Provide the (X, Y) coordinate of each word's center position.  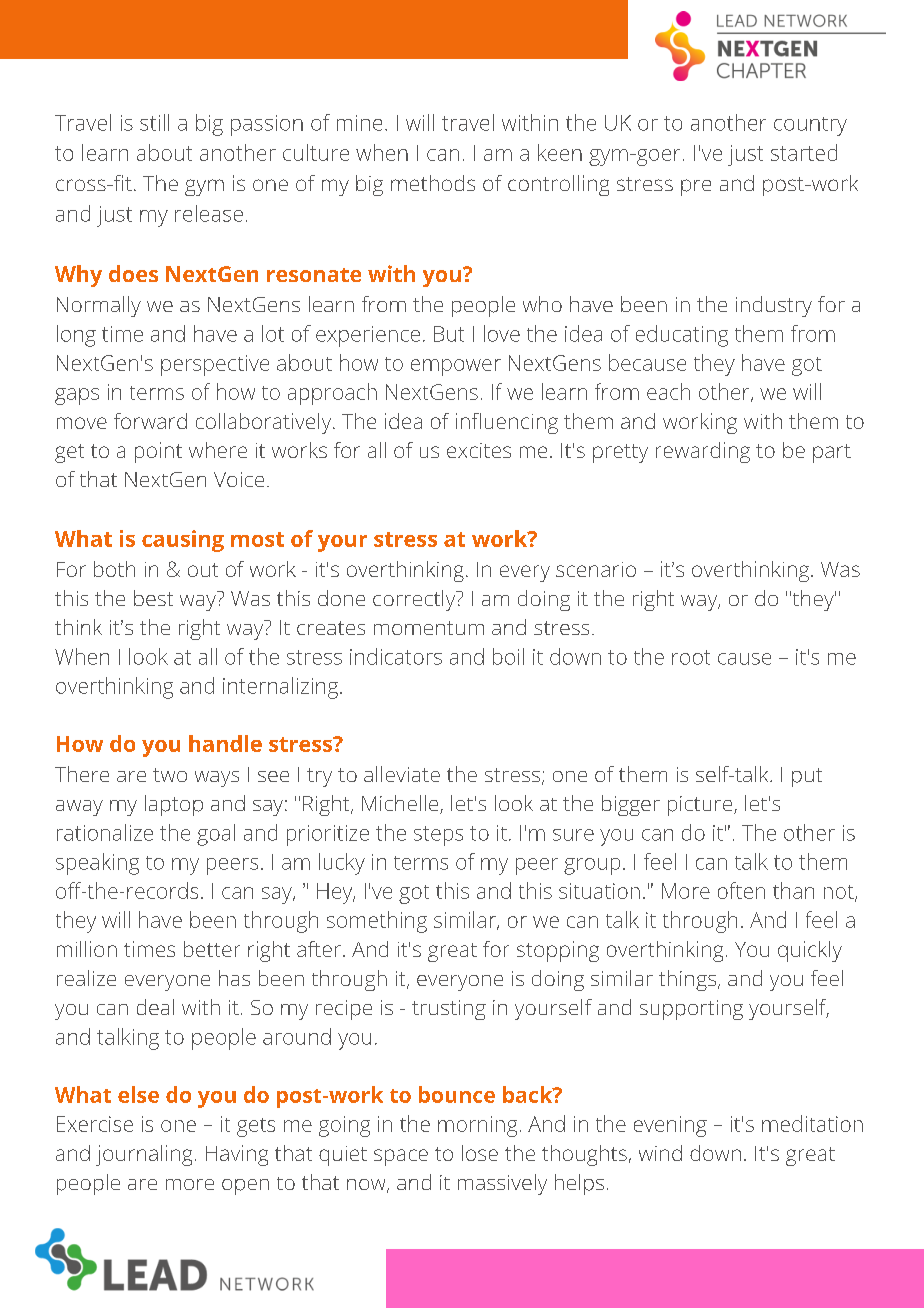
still (154, 122)
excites (479, 450)
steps (438, 836)
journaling (144, 1155)
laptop (174, 805)
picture (701, 806)
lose (480, 1153)
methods (433, 183)
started (804, 152)
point (158, 452)
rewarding (703, 452)
